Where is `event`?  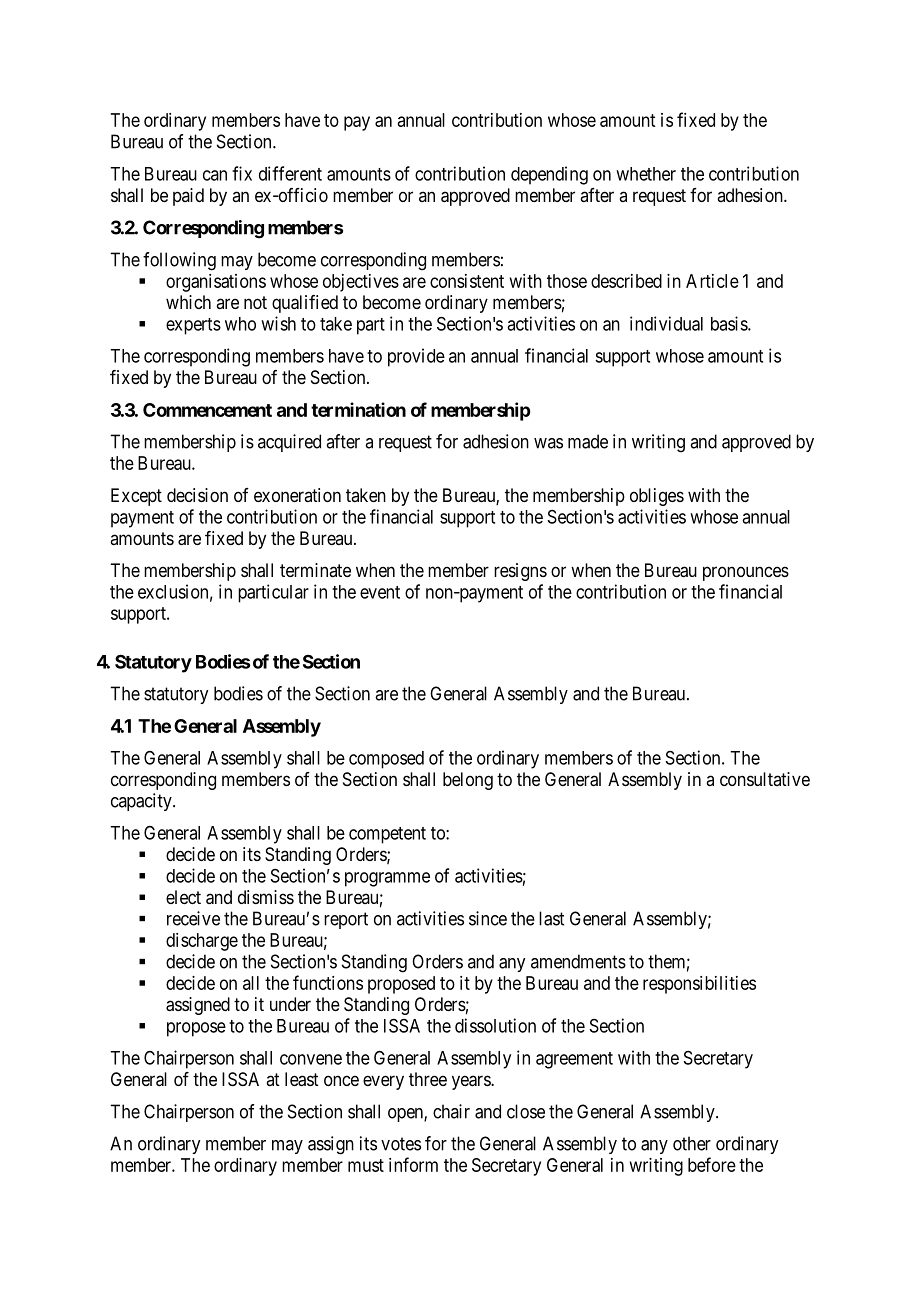 event is located at coordinates (380, 592).
